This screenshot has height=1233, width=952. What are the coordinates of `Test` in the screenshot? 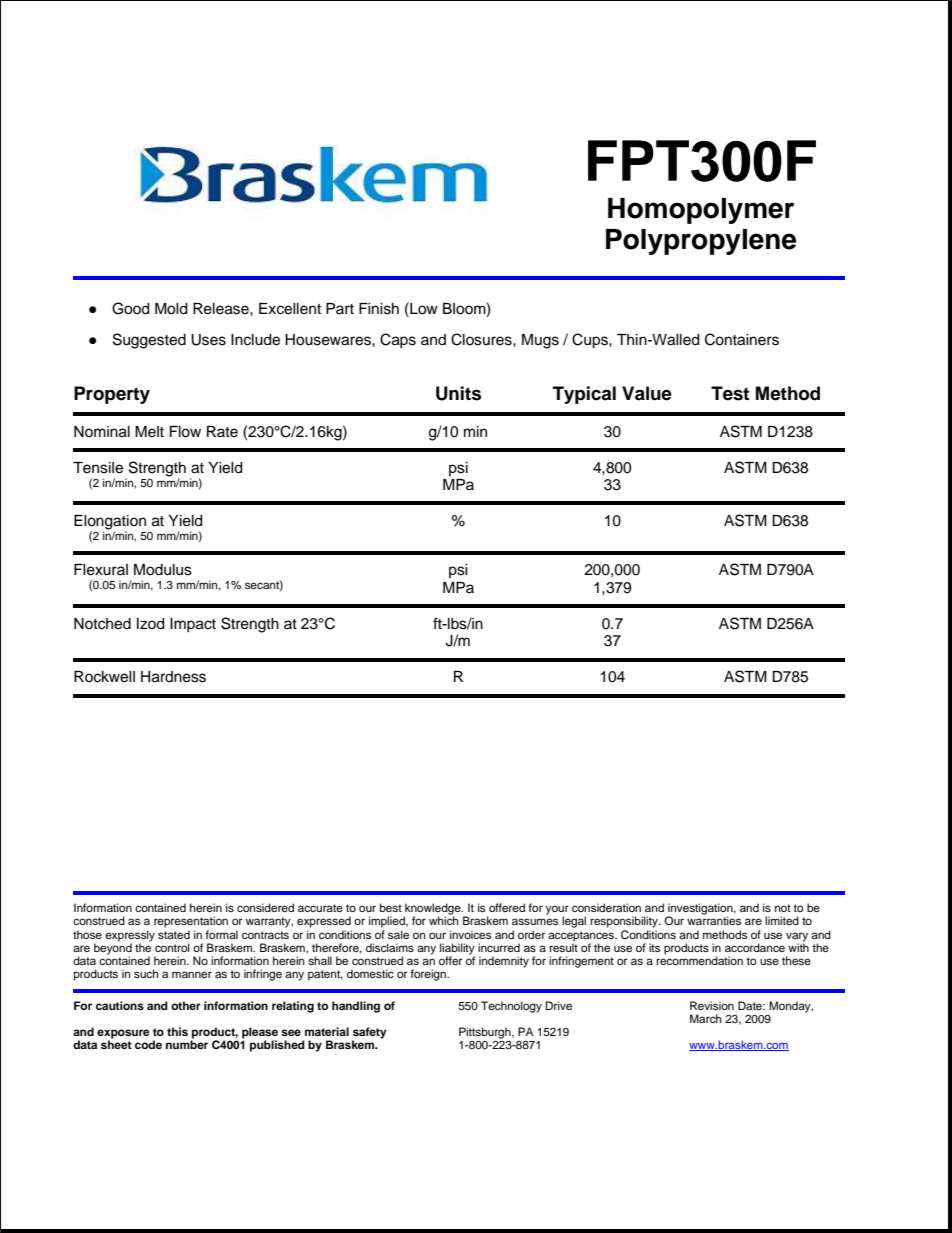 It's located at (730, 393).
